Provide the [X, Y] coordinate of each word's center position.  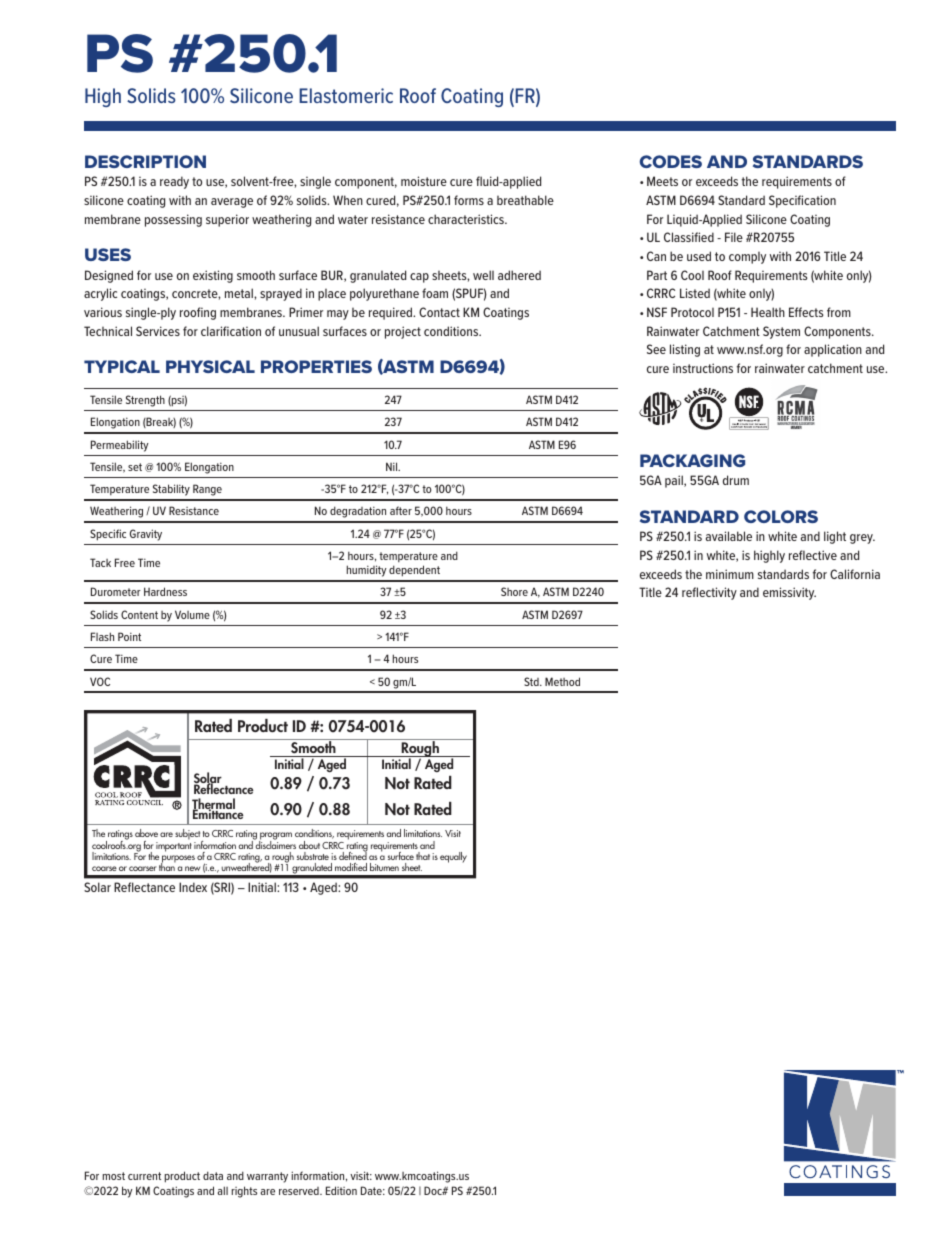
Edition [341, 1190]
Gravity [146, 535]
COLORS [781, 516]
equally [453, 857]
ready [174, 182]
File [734, 237]
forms [469, 200]
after [401, 510]
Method [562, 681]
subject [188, 836]
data [213, 1175]
